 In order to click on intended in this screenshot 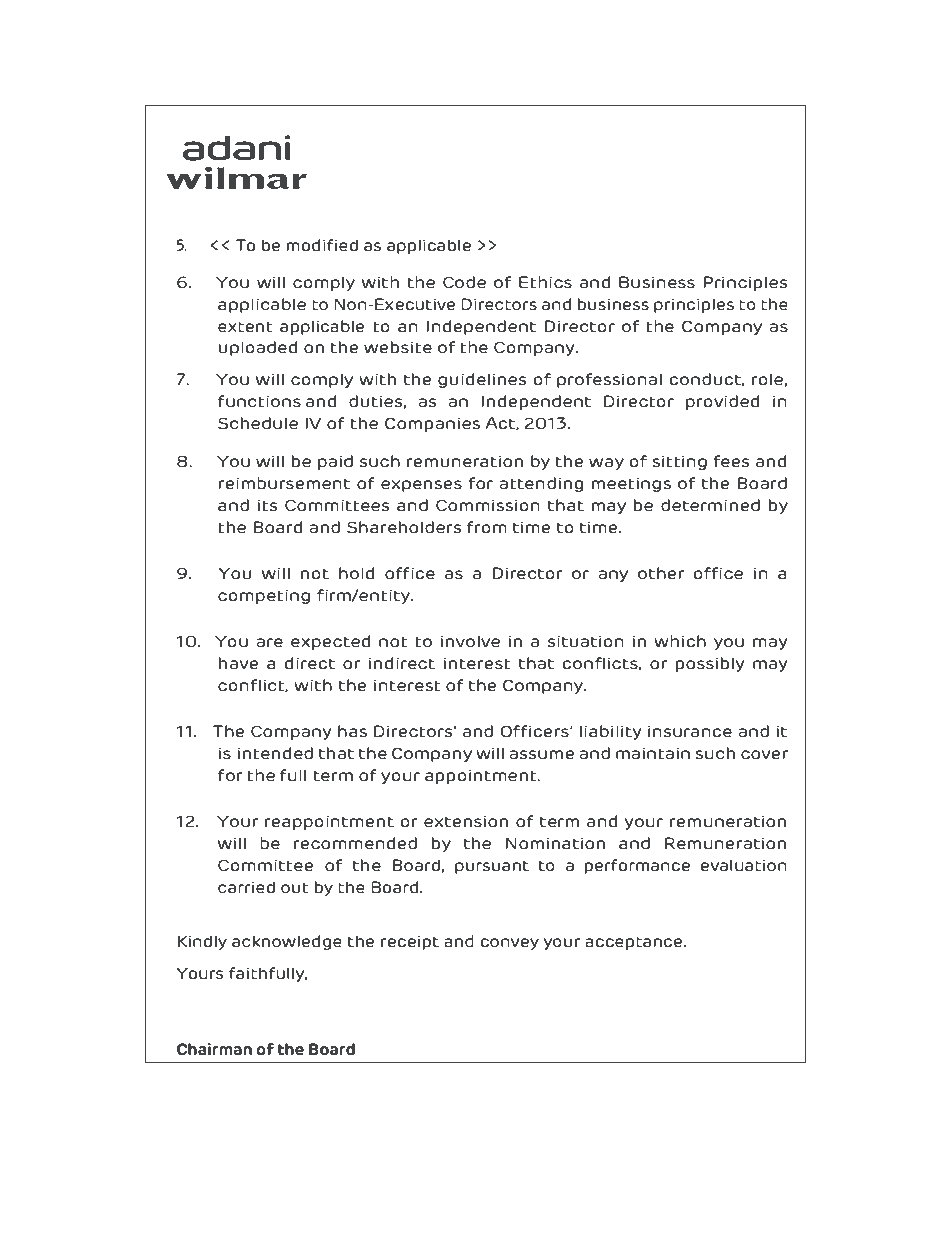, I will do `click(275, 753)`.
